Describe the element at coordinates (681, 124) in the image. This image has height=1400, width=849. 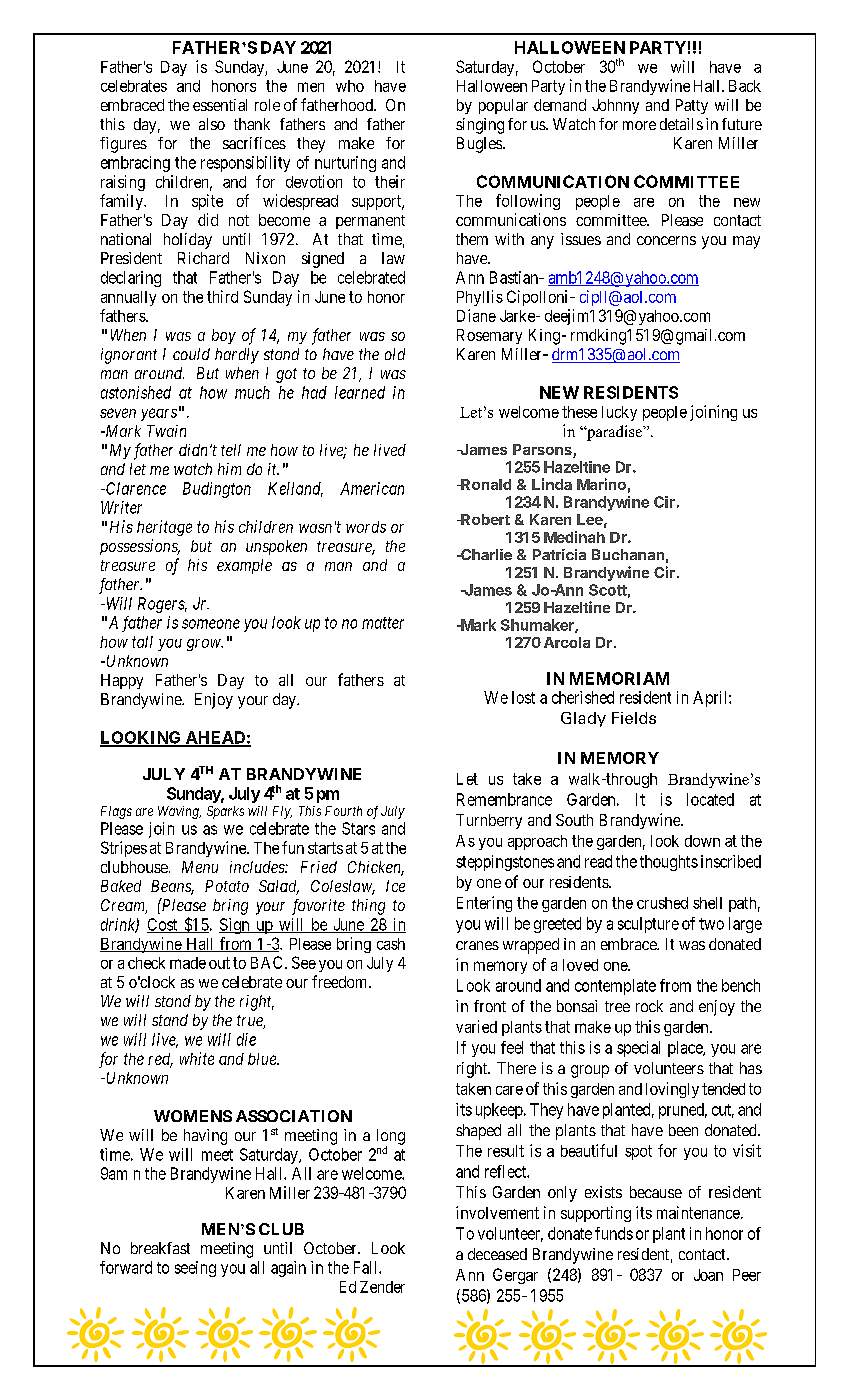
I see `details` at that location.
